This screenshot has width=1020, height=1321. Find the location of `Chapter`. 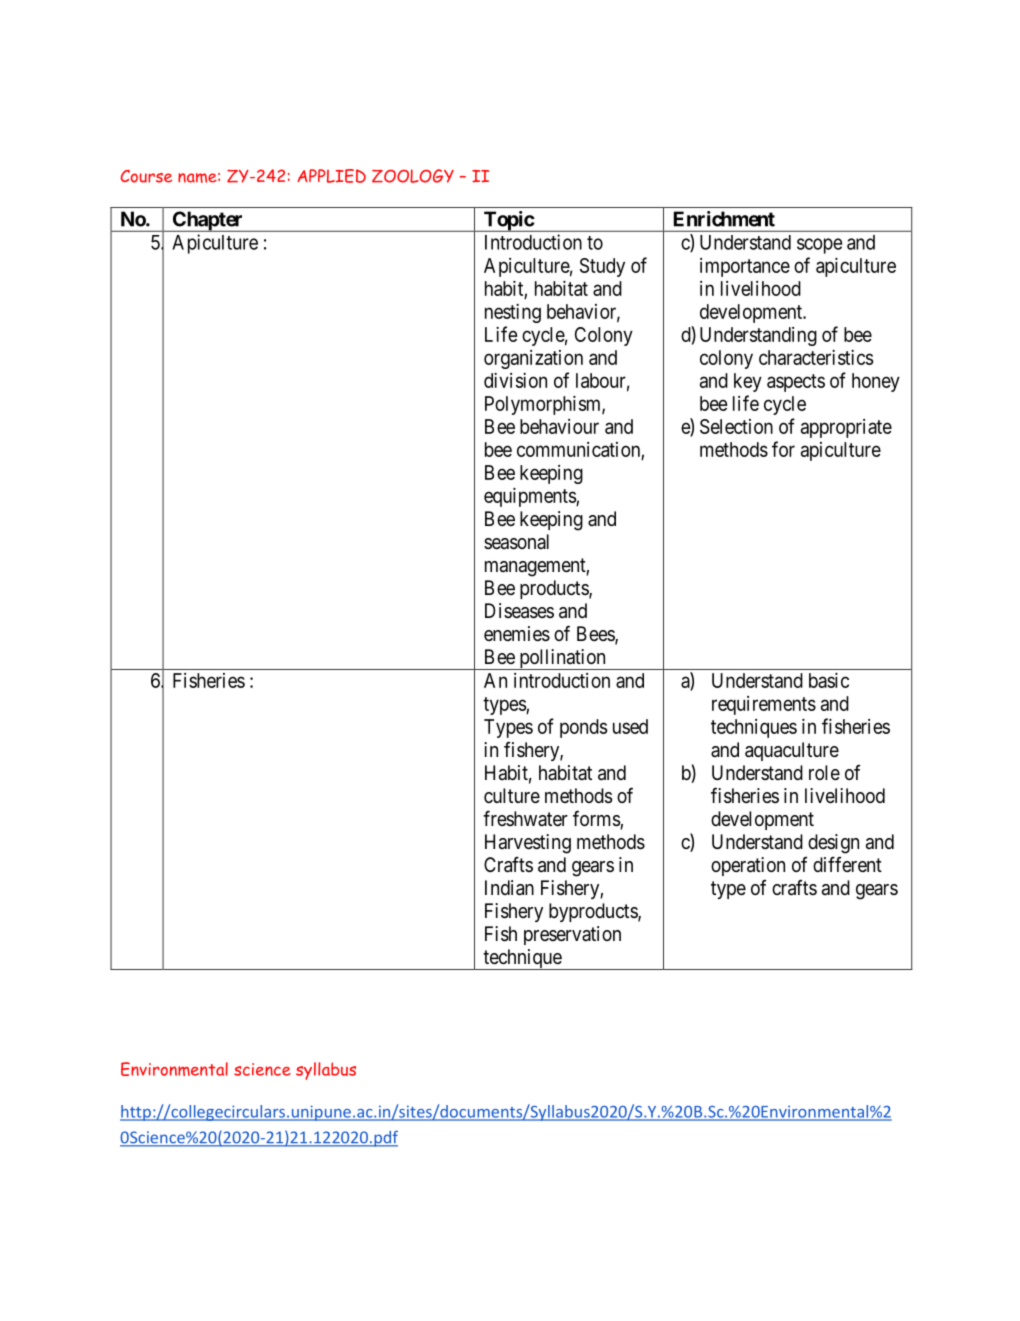

Chapter is located at coordinates (208, 221).
